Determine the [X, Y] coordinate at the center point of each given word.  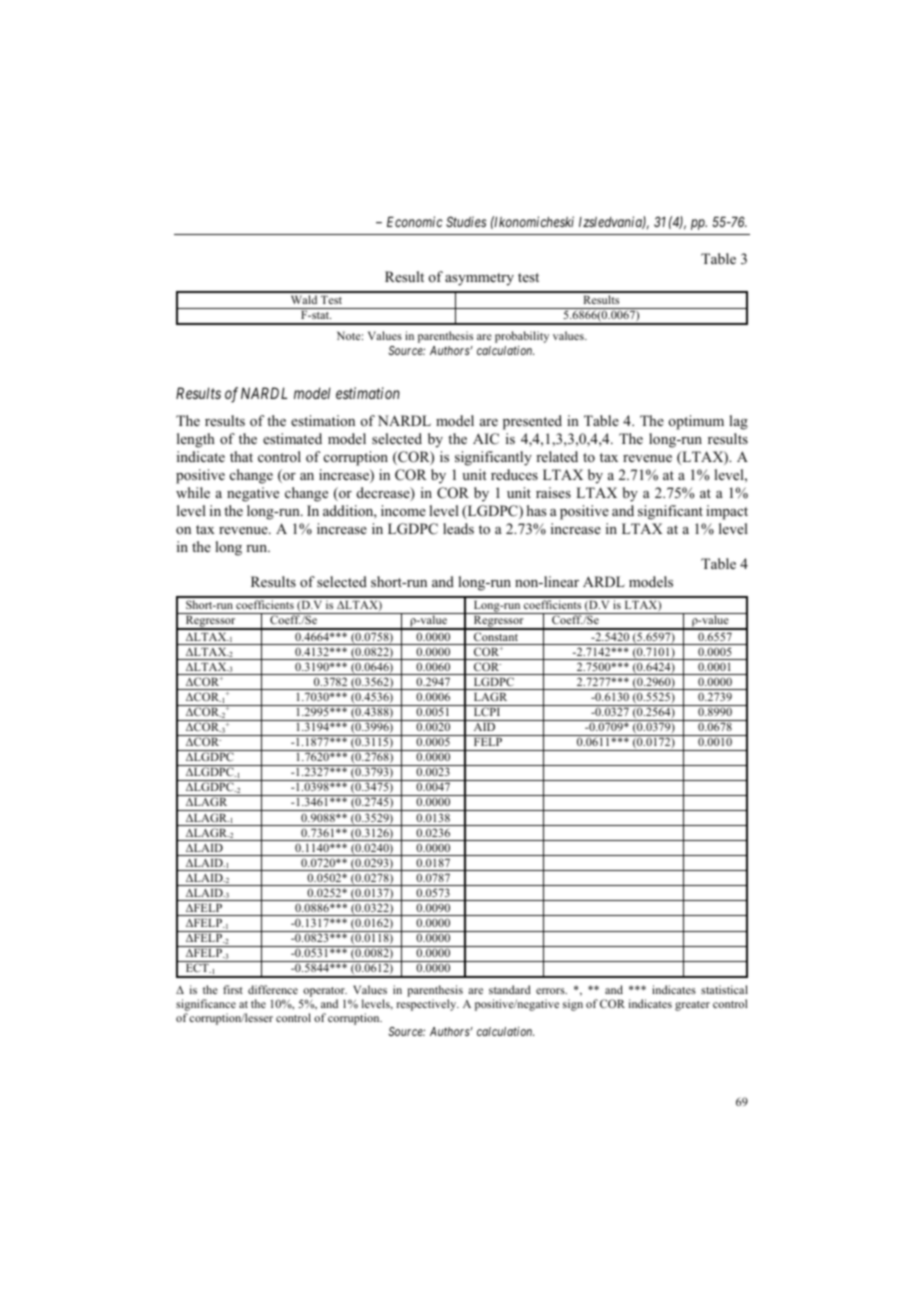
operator [325, 992]
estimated [292, 438]
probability [522, 337]
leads [458, 528]
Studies [466, 221]
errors [551, 991]
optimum [696, 422]
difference [273, 989]
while [193, 492]
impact [727, 512]
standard [510, 989]
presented [532, 422]
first [233, 989]
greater [692, 1006]
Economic [415, 221]
